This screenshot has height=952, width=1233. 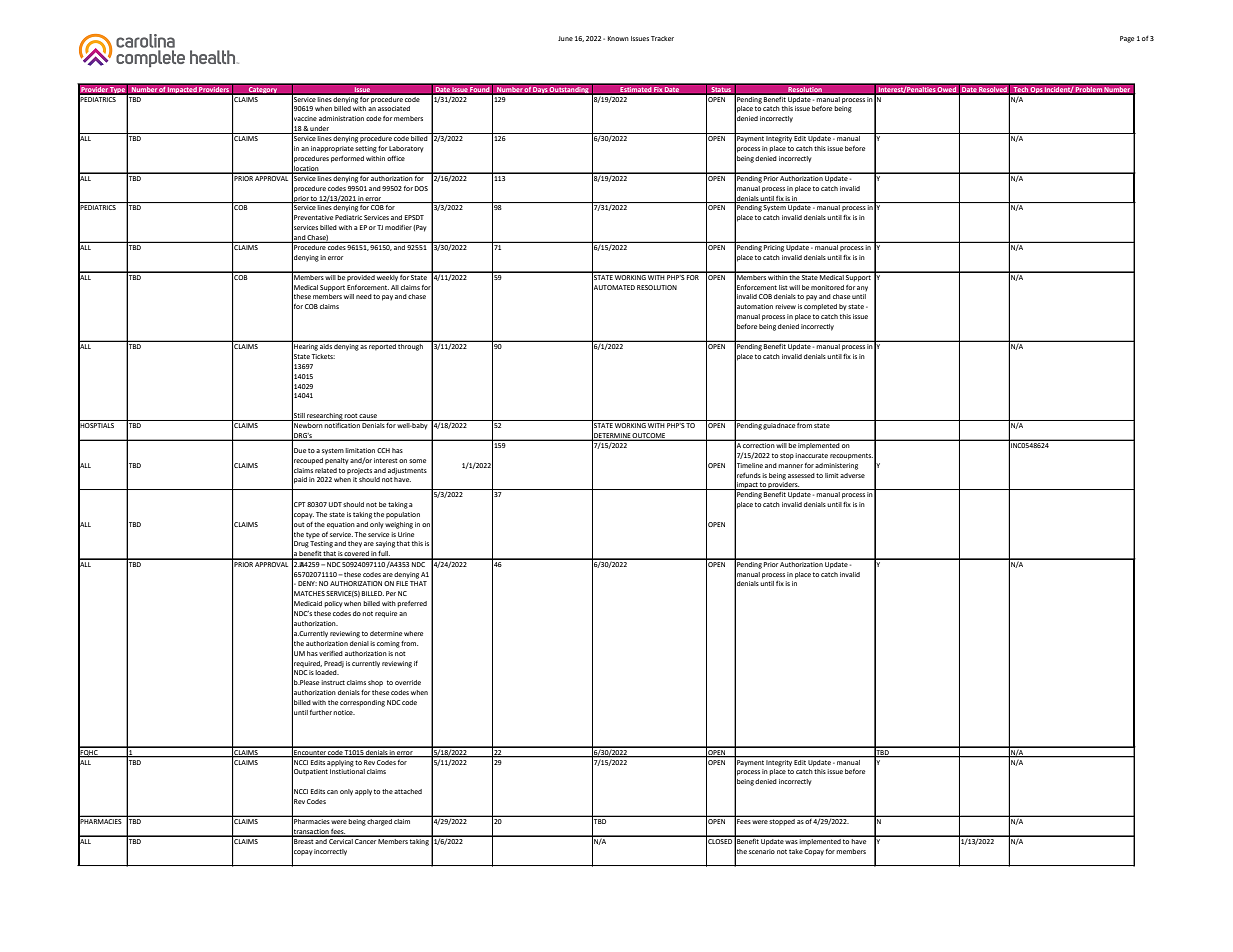 What do you see at coordinates (662, 38) in the screenshot?
I see `Tracker` at bounding box center [662, 38].
